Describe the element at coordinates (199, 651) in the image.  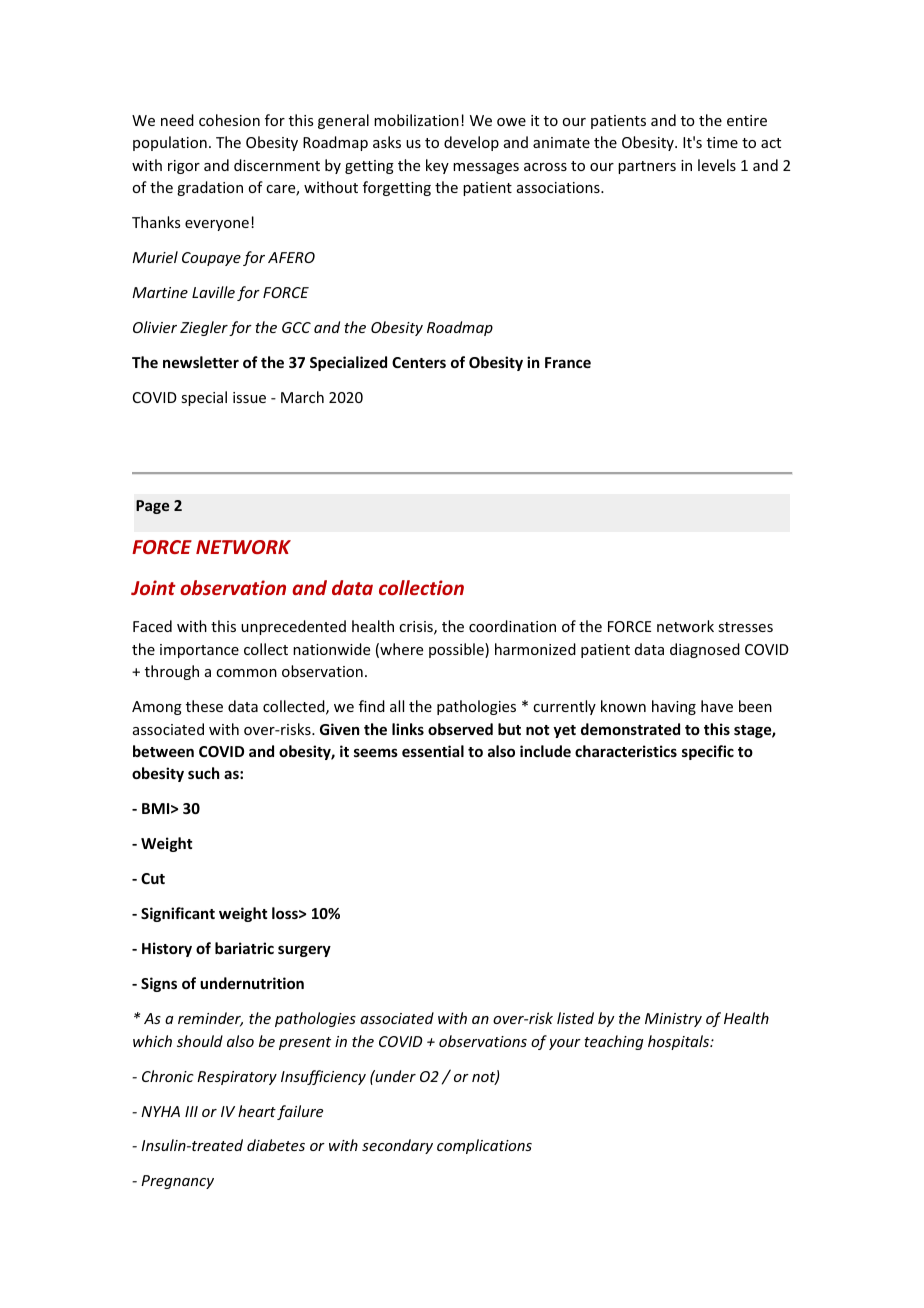
I see `importance` at that location.
